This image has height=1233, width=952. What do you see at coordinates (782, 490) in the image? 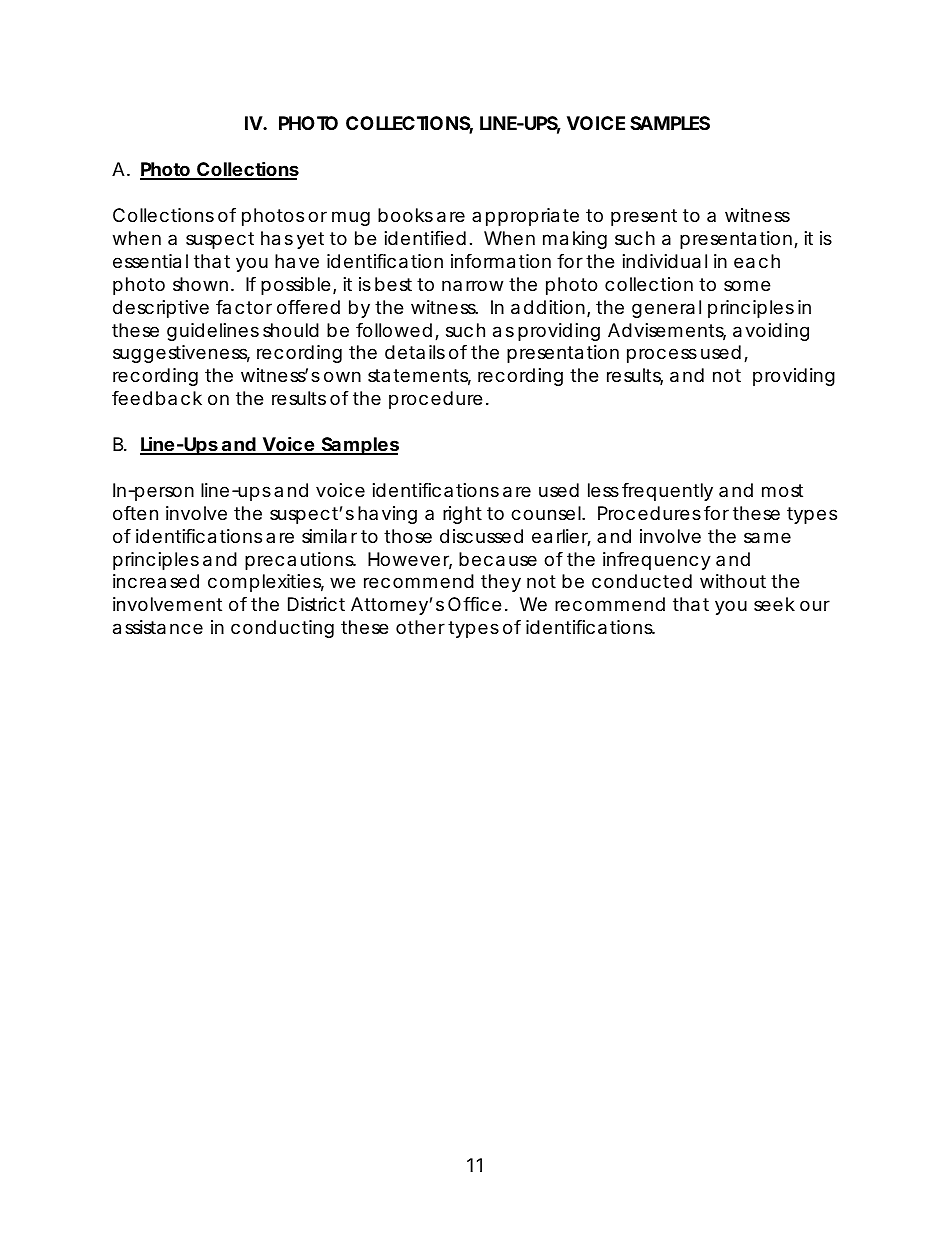
I see `most` at bounding box center [782, 490].
